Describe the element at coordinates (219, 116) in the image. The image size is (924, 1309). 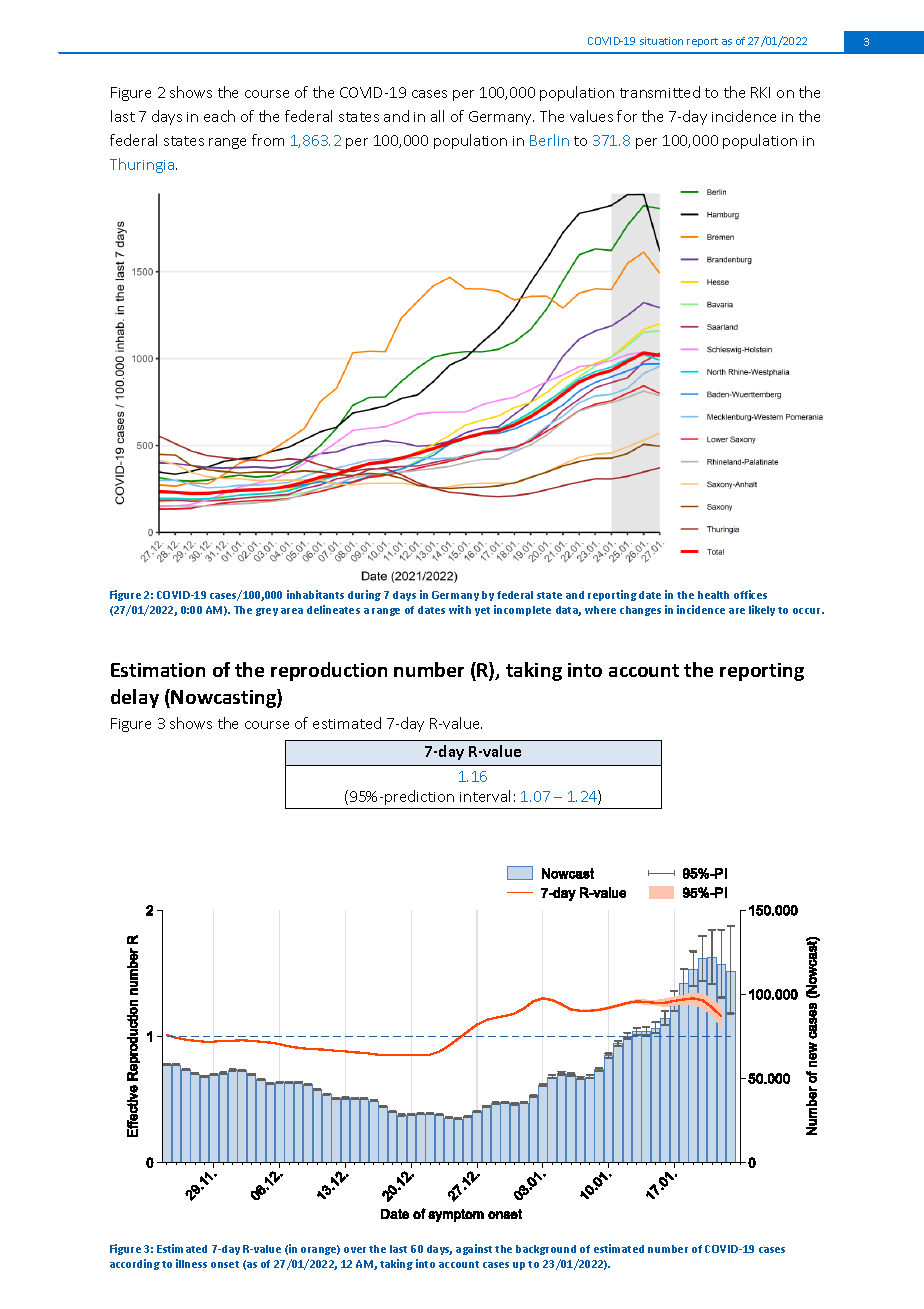
I see `each` at that location.
